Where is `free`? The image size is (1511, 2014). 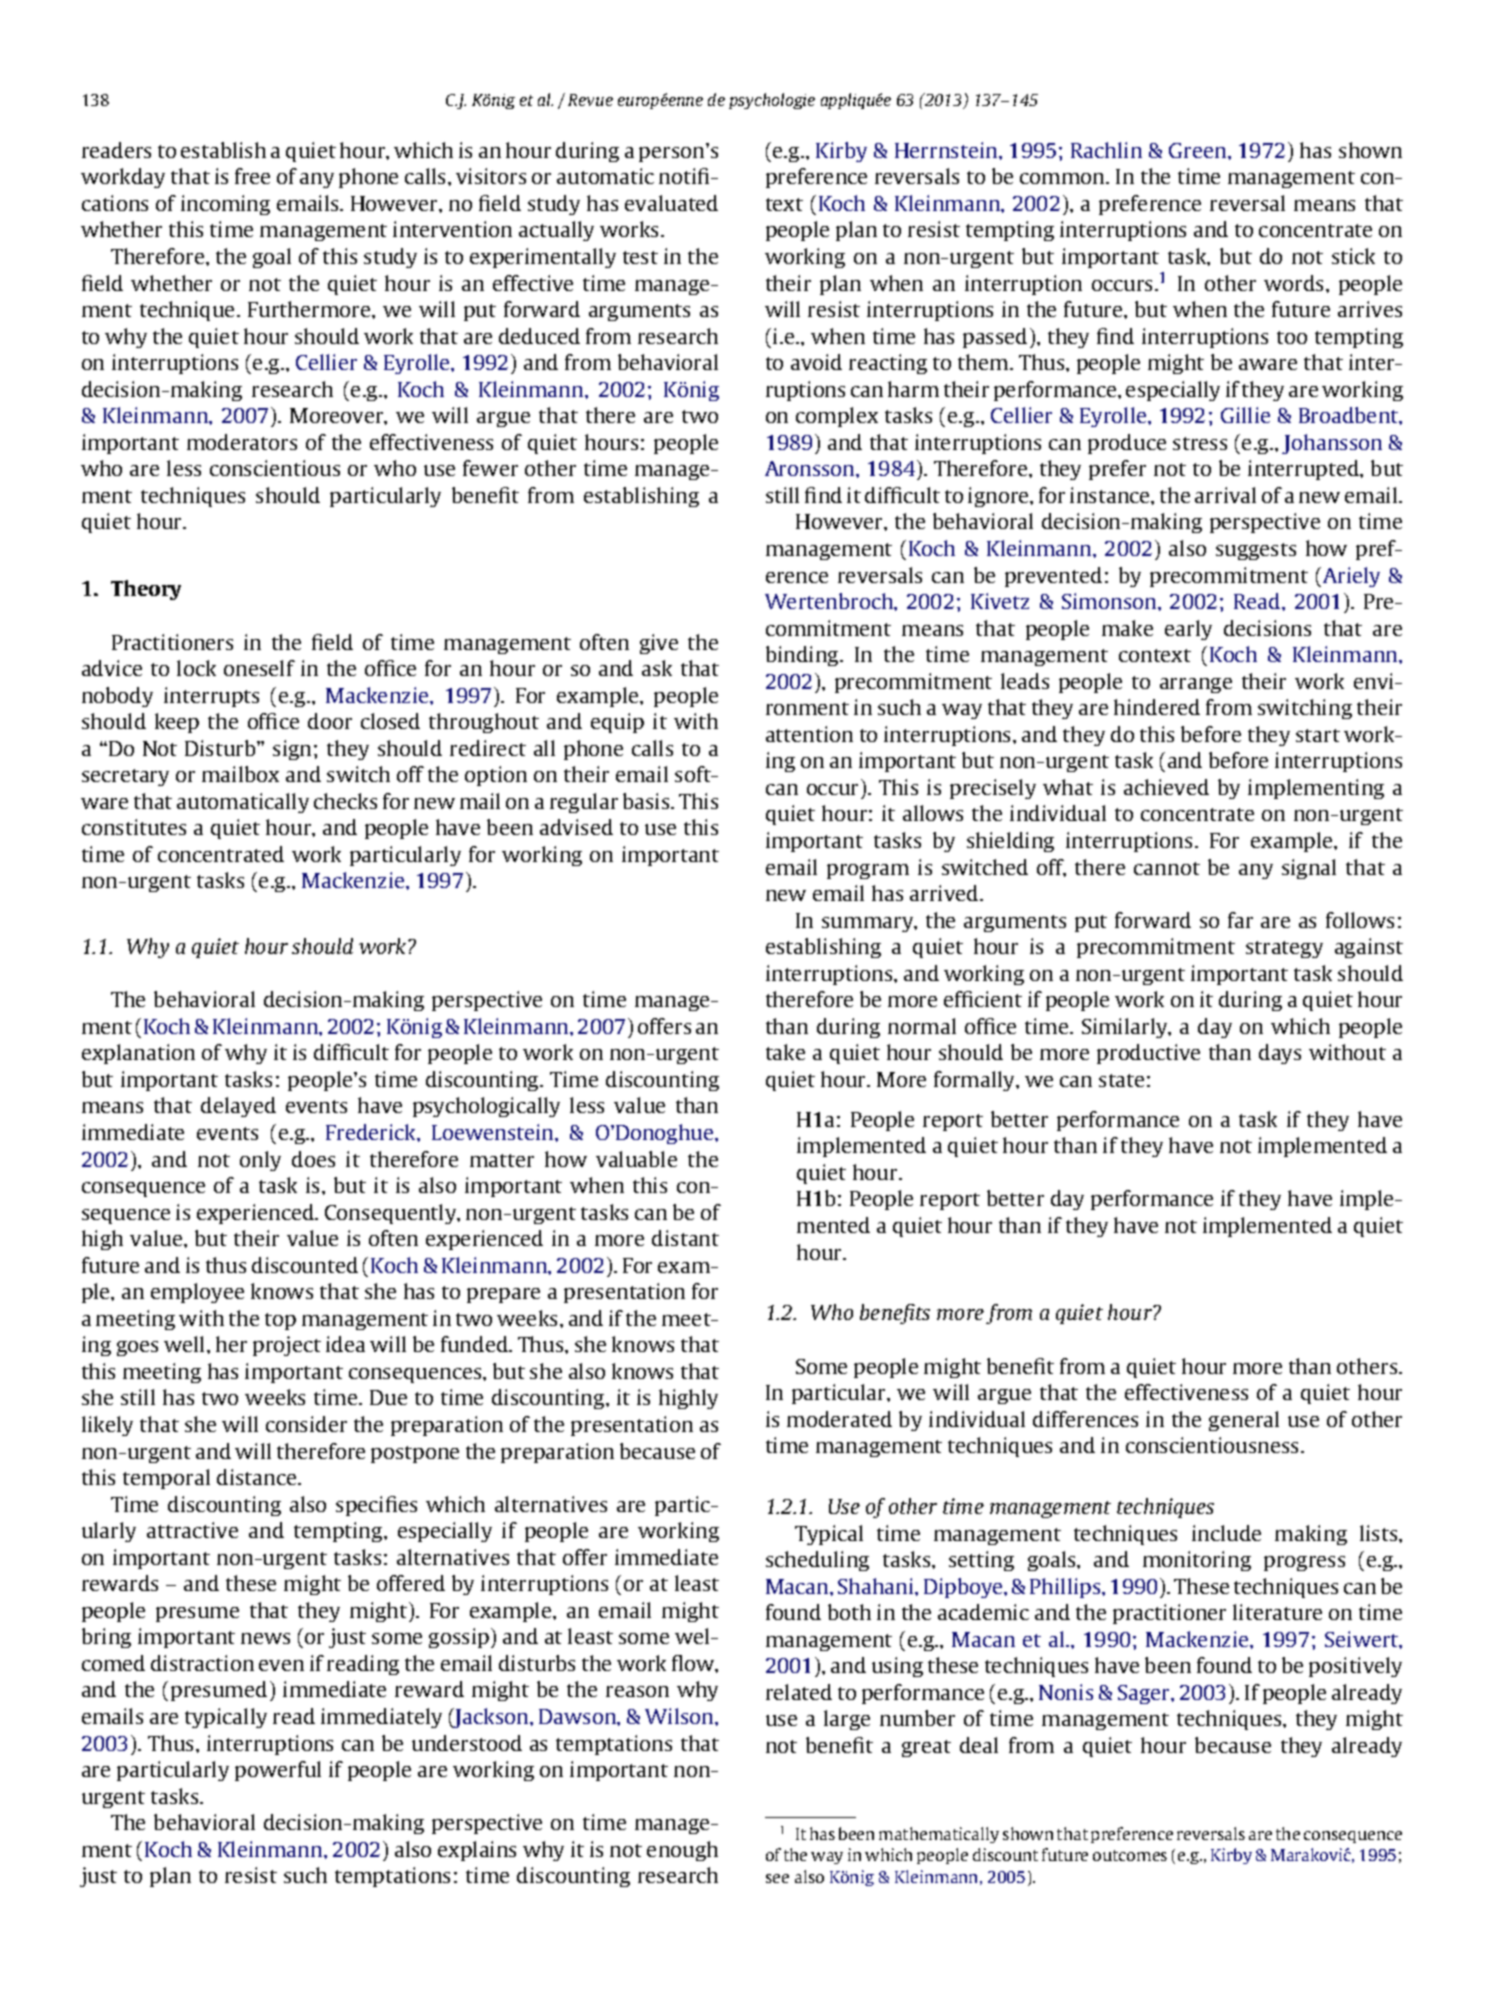
free is located at coordinates (252, 176).
